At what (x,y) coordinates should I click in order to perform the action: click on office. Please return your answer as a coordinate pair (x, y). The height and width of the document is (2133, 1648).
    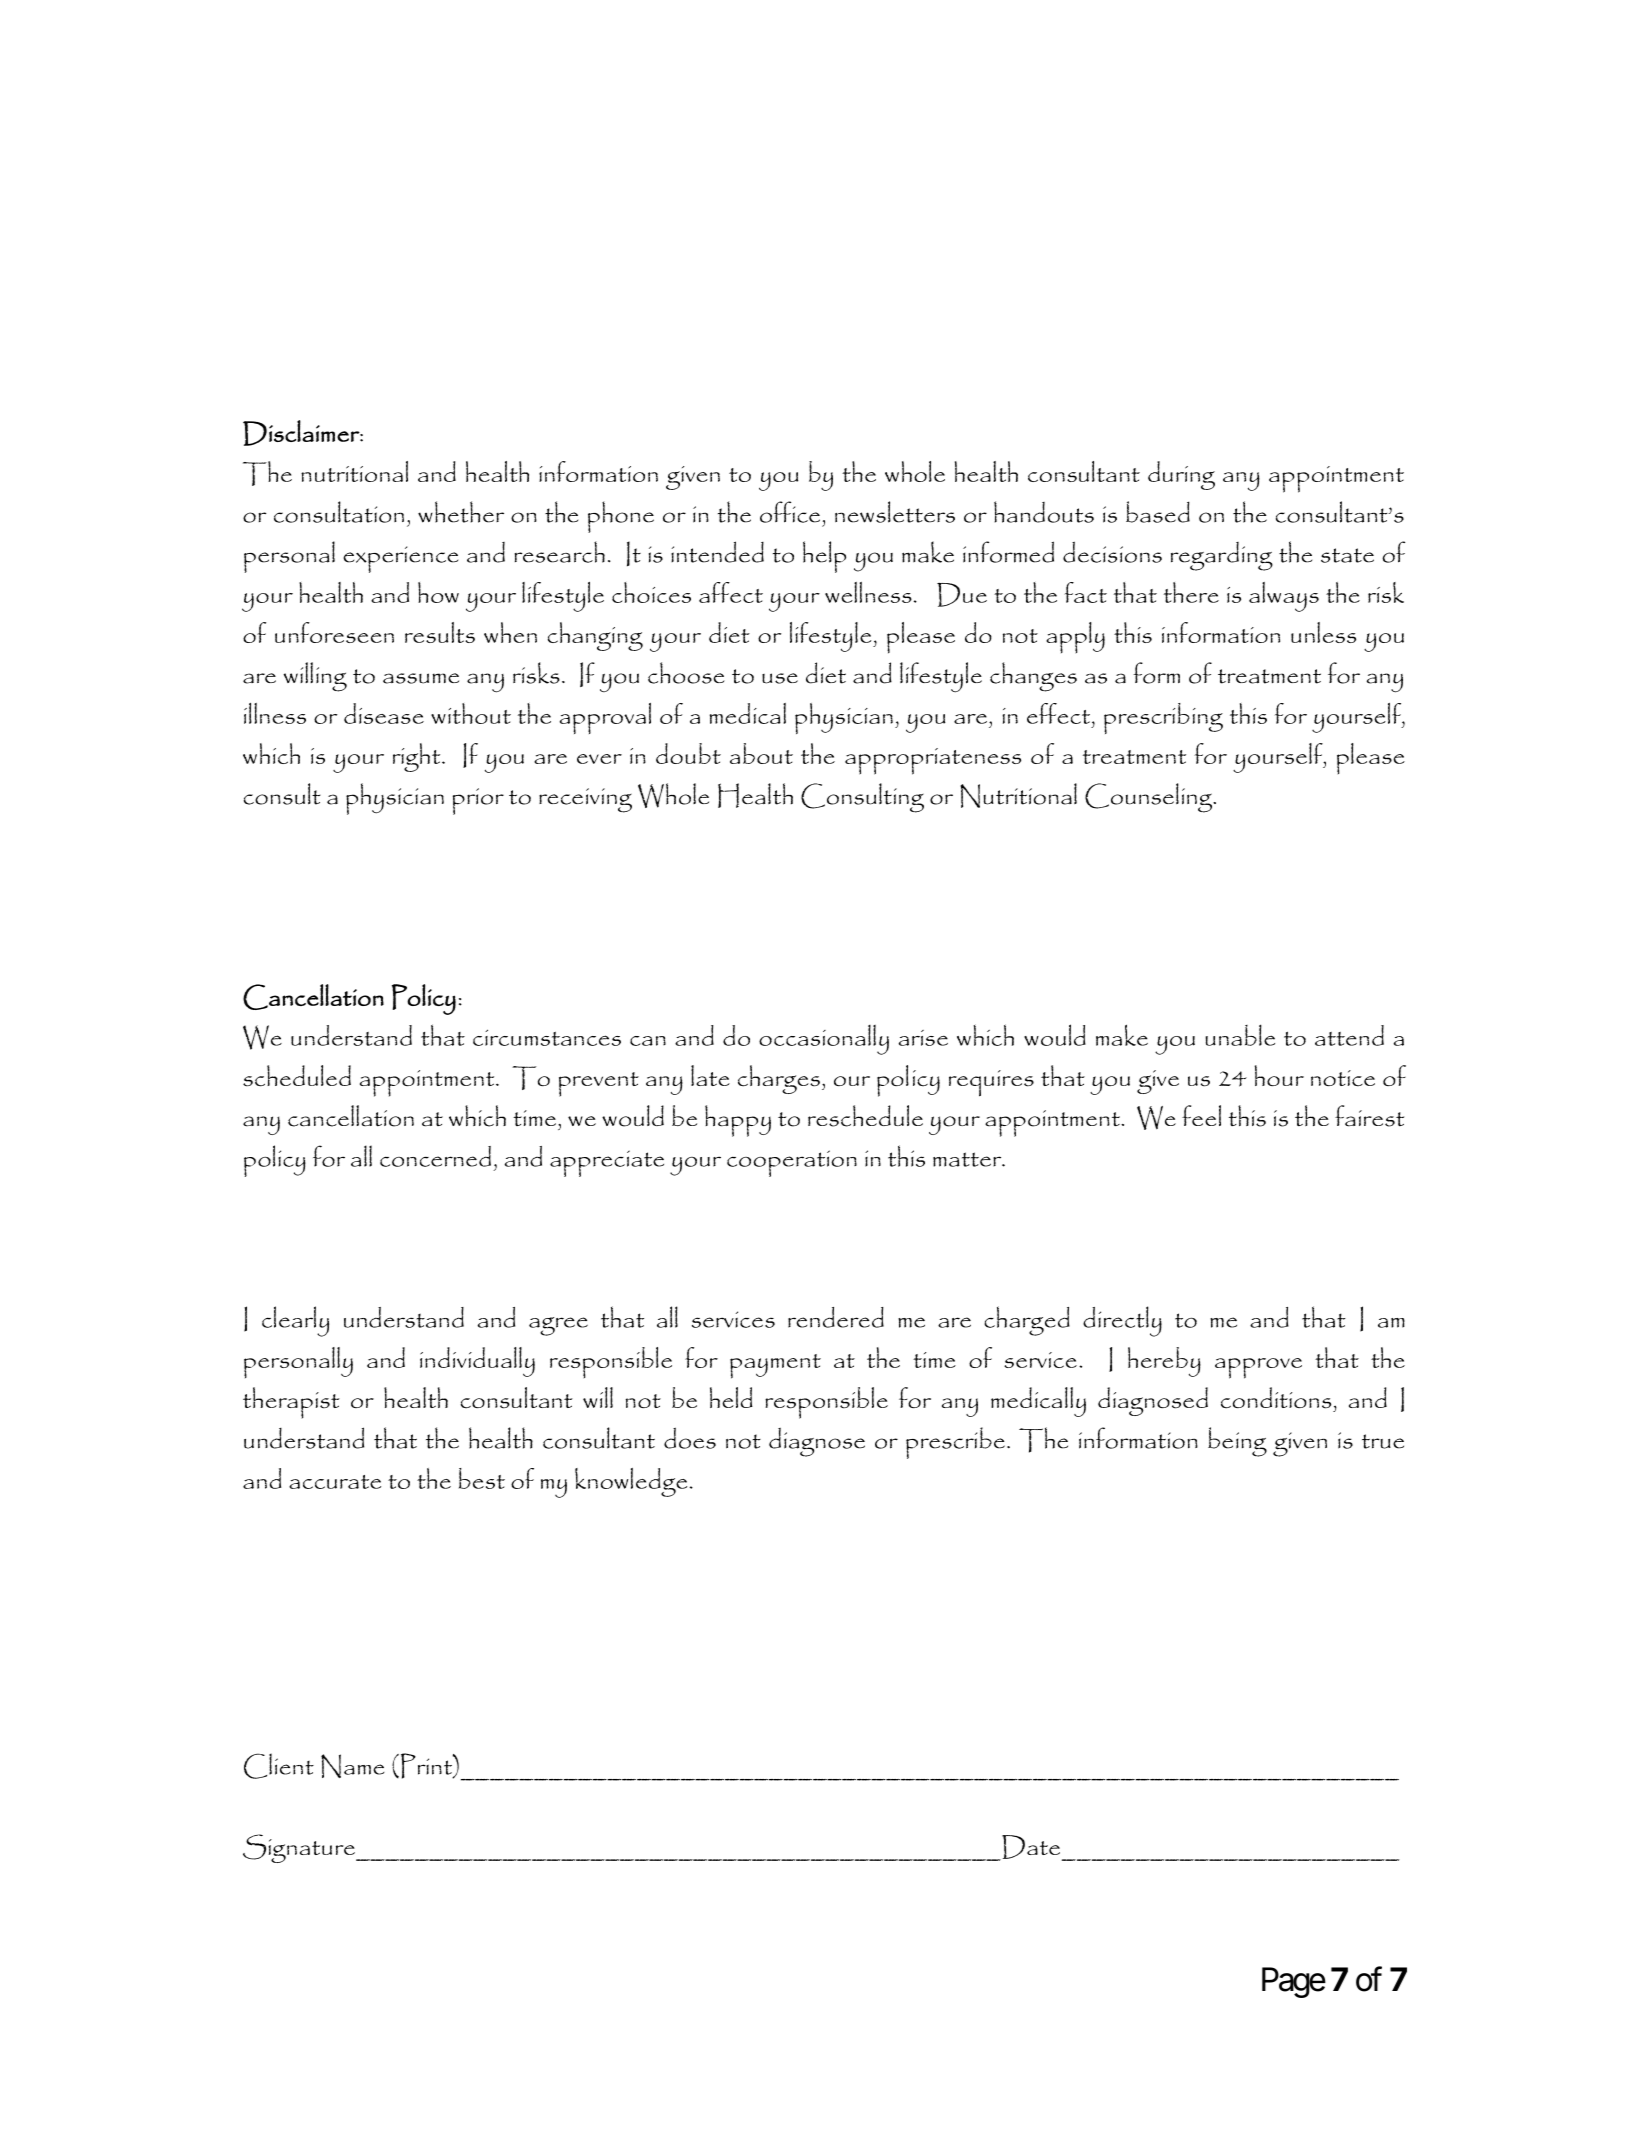
    Looking at the image, I should click on (790, 512).
